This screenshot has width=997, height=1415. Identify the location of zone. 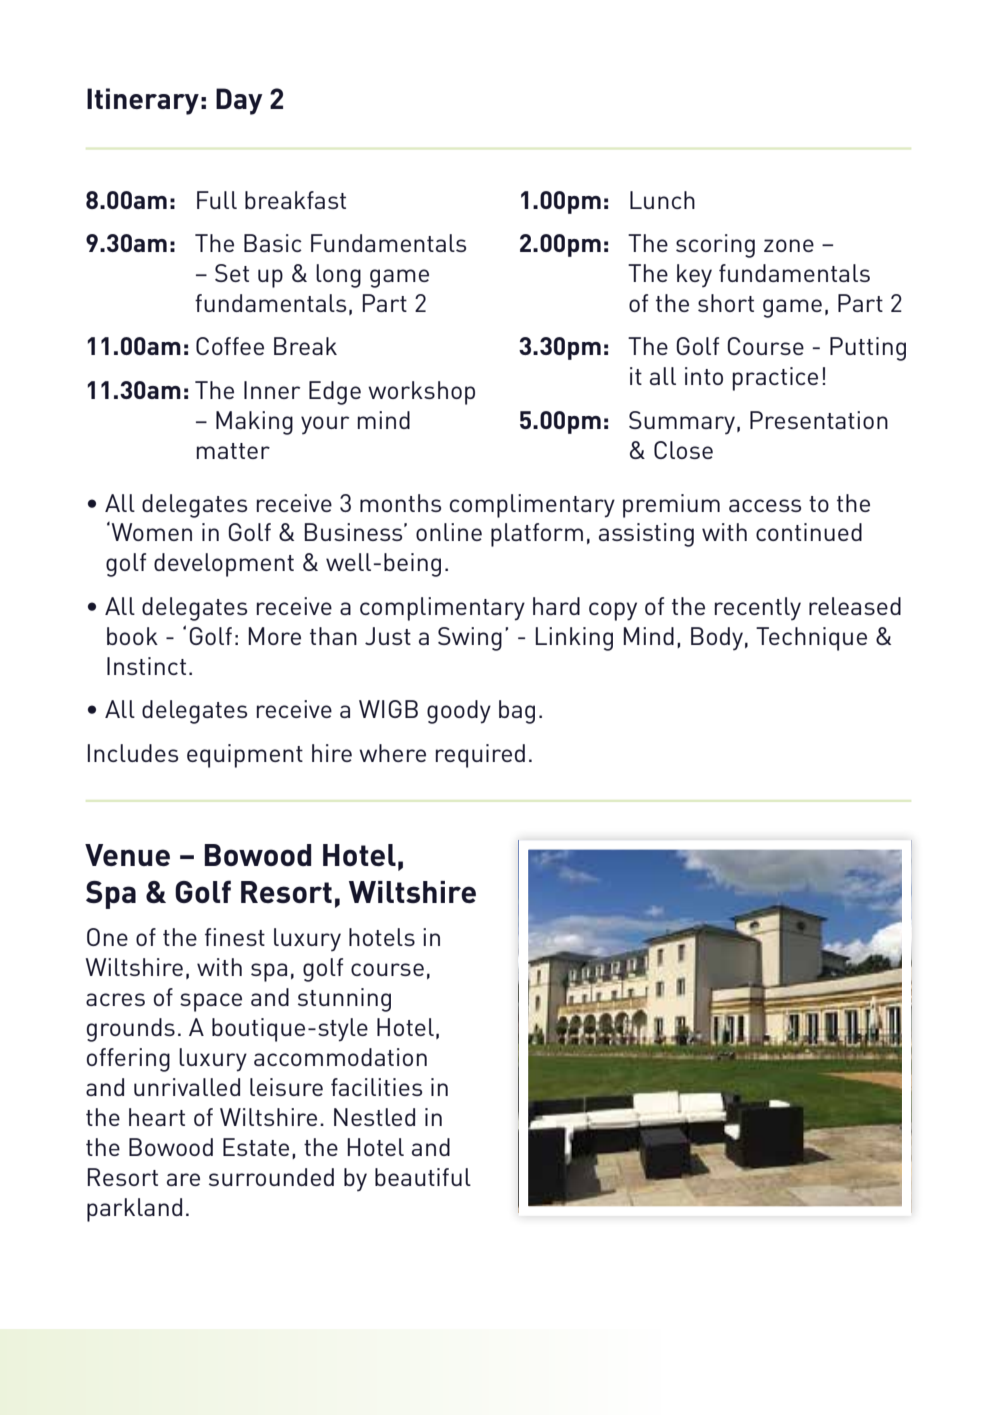
(789, 245).
